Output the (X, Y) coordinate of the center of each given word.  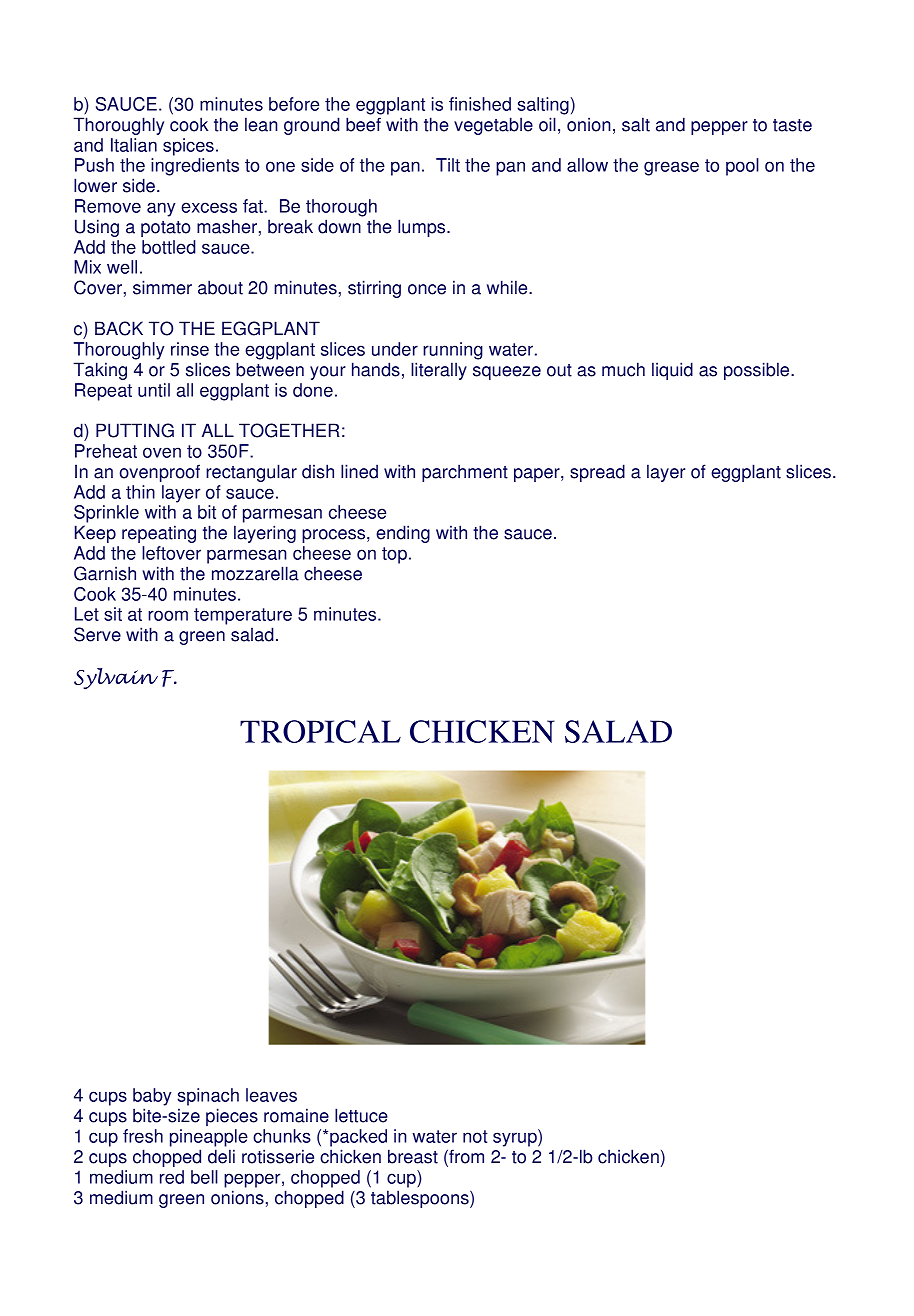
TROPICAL (320, 731)
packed (358, 1138)
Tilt (448, 165)
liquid (672, 371)
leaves (271, 1095)
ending (403, 534)
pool (742, 167)
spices (188, 147)
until (154, 390)
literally (439, 371)
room (168, 615)
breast (413, 1156)
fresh (143, 1136)
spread (597, 473)
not (475, 1136)
